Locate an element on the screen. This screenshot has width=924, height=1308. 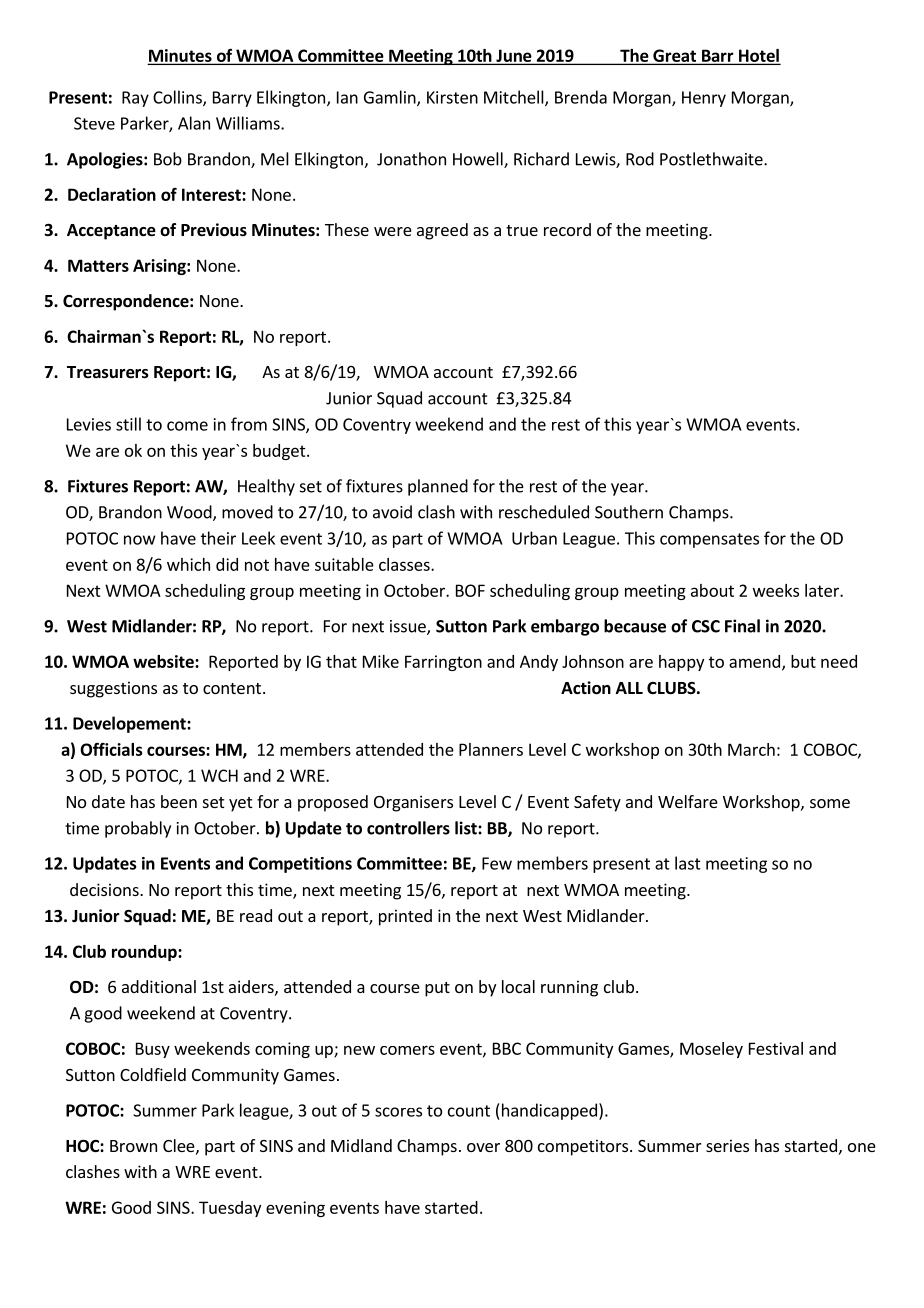
Henry is located at coordinates (704, 99).
